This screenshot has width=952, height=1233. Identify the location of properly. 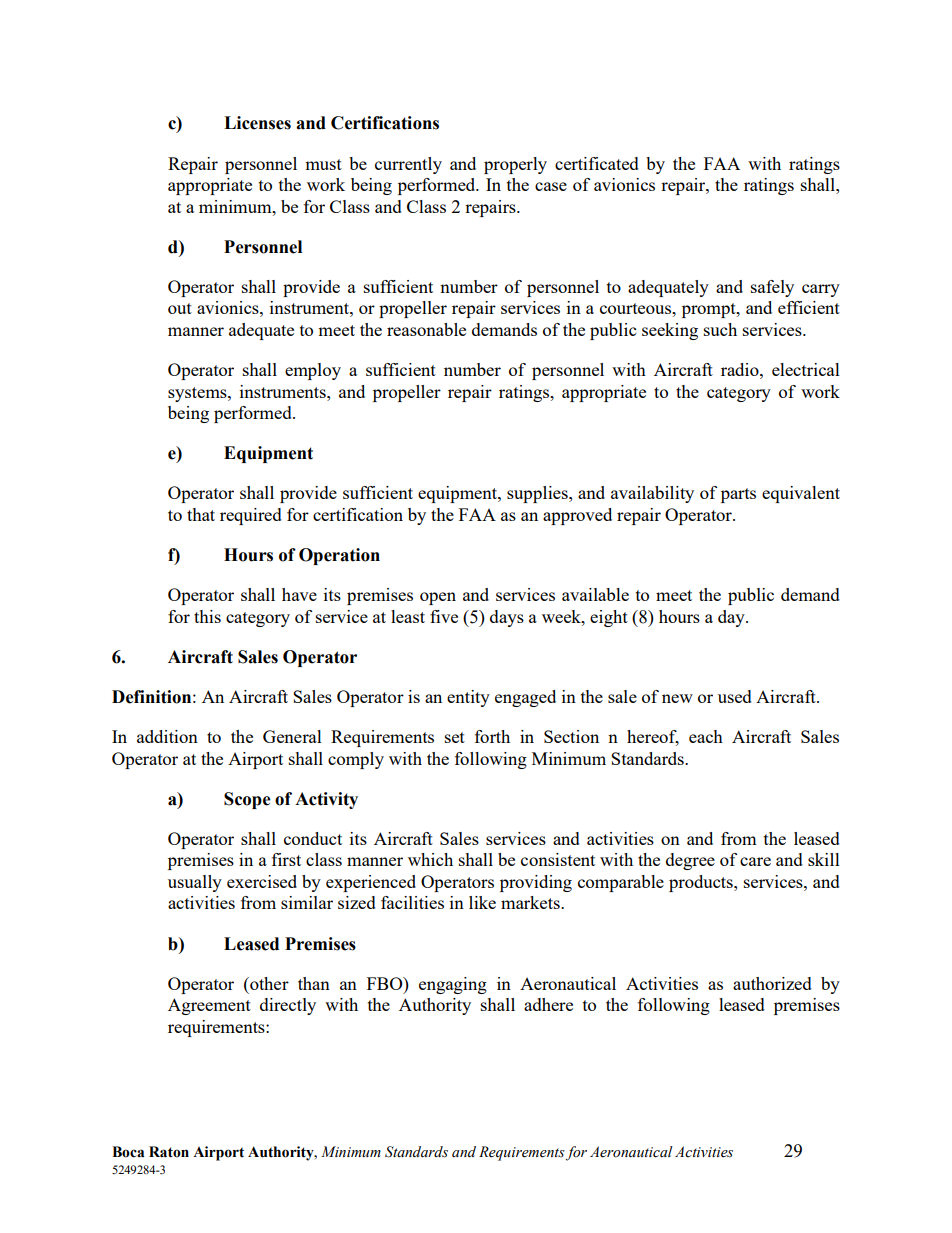
(515, 165).
